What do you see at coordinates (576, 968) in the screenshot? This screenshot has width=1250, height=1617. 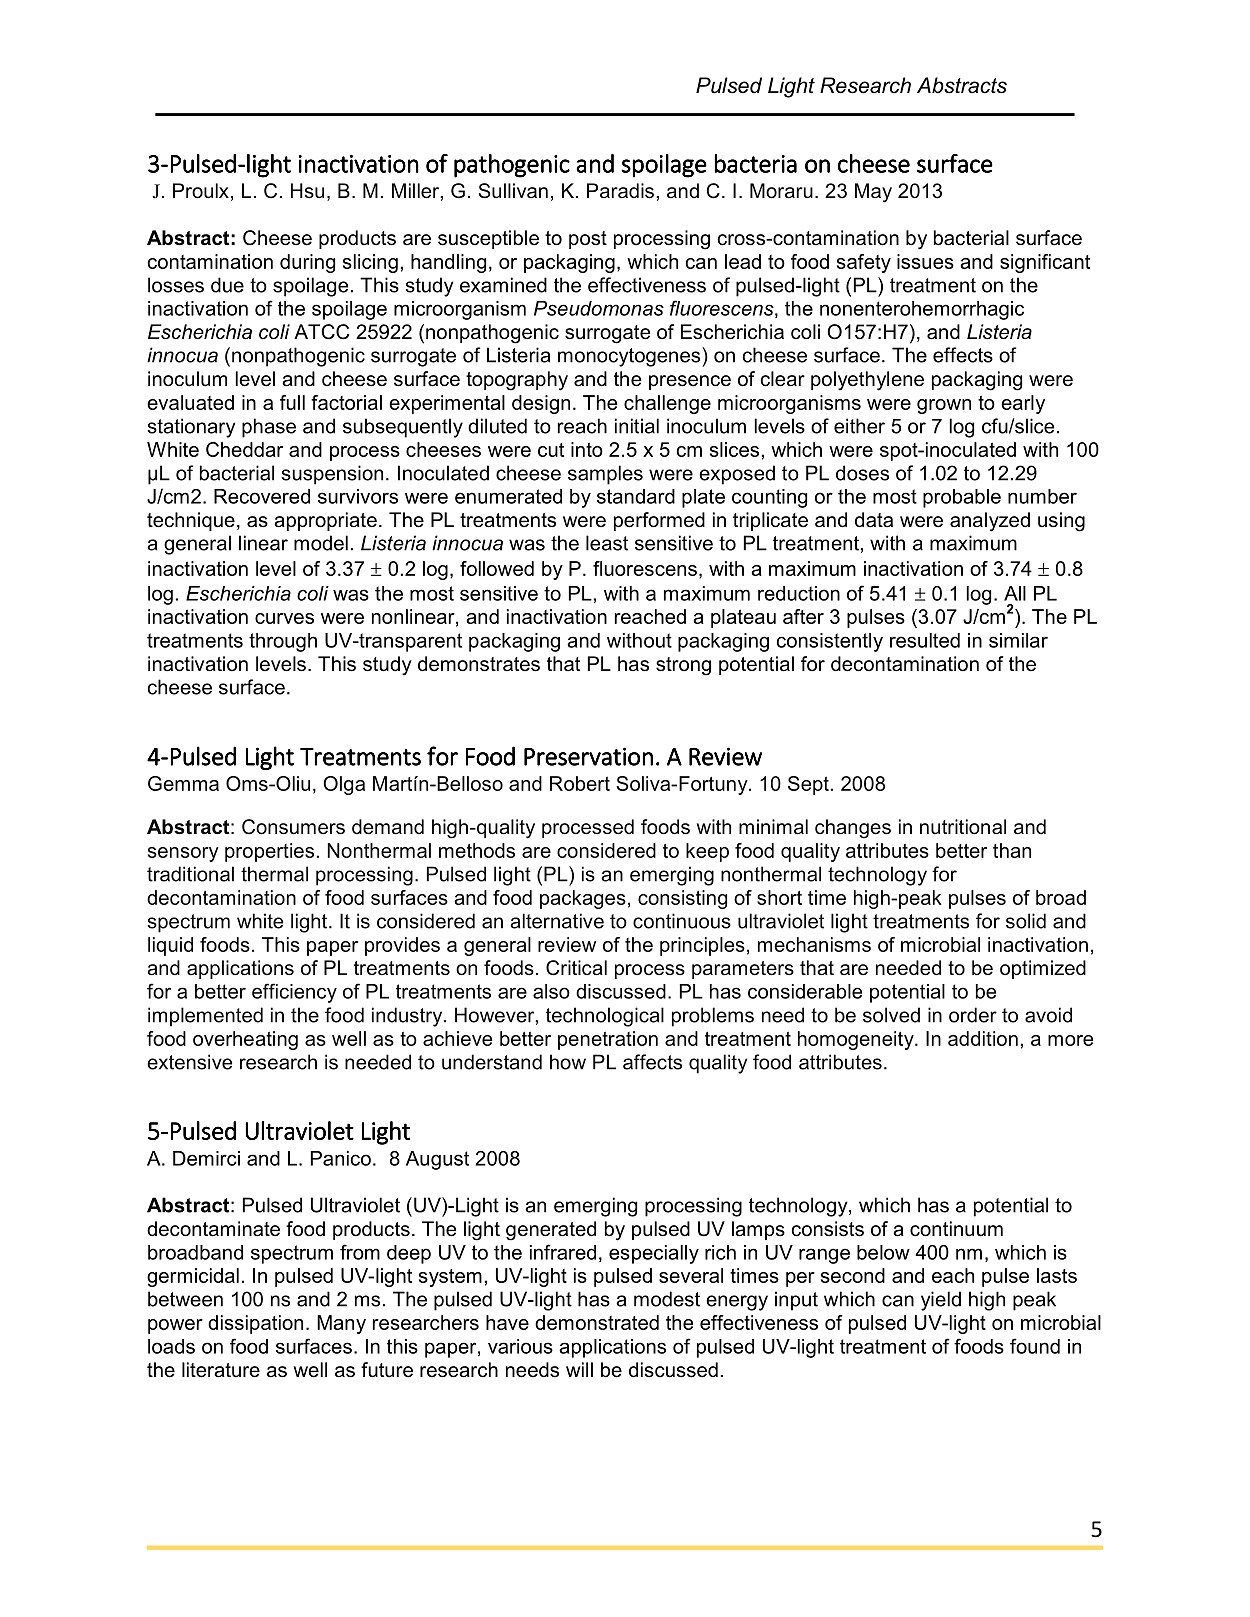 I see `Critical` at bounding box center [576, 968].
